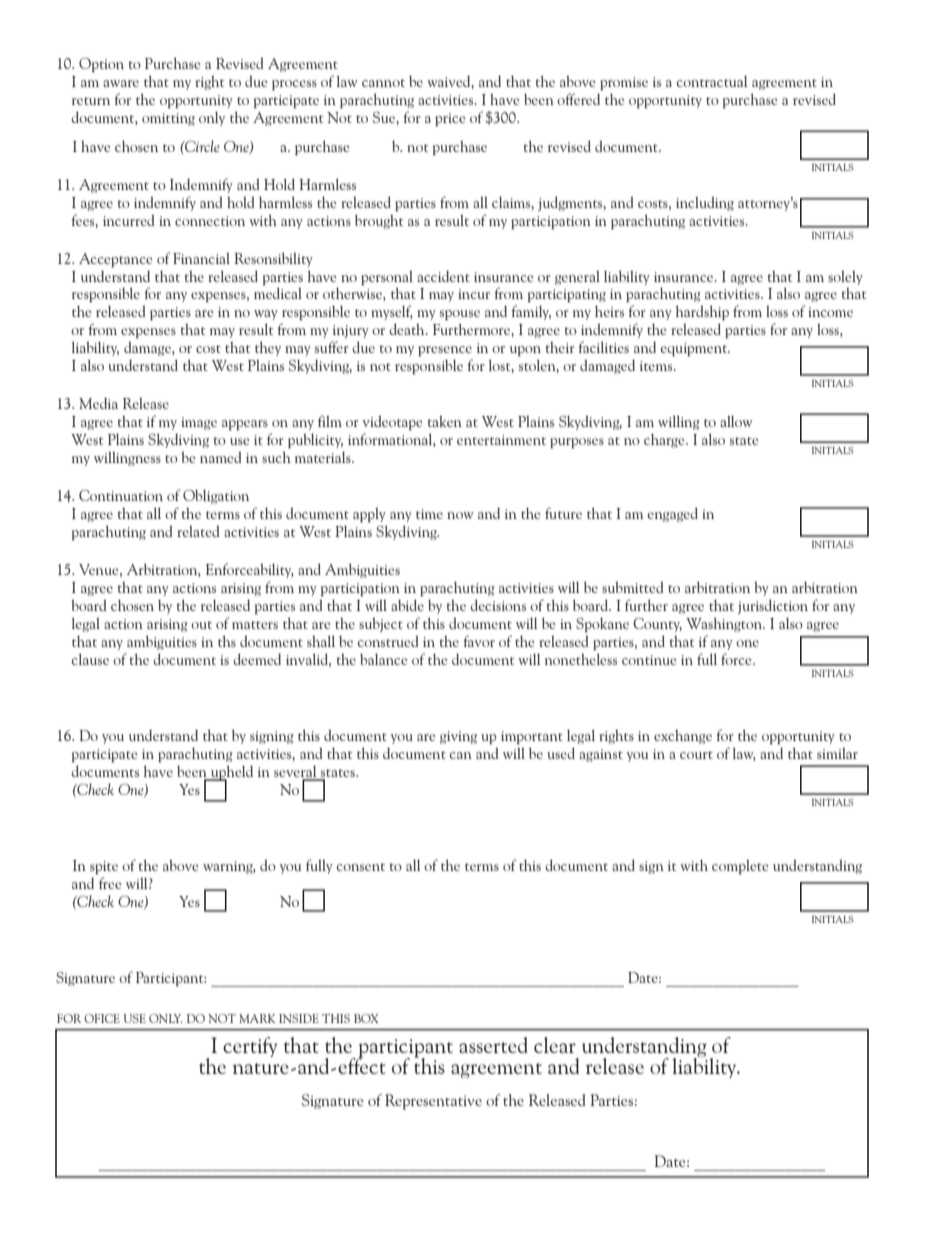 This document has width=952, height=1233. What do you see at coordinates (250, 1047) in the document?
I see `certify` at bounding box center [250, 1047].
